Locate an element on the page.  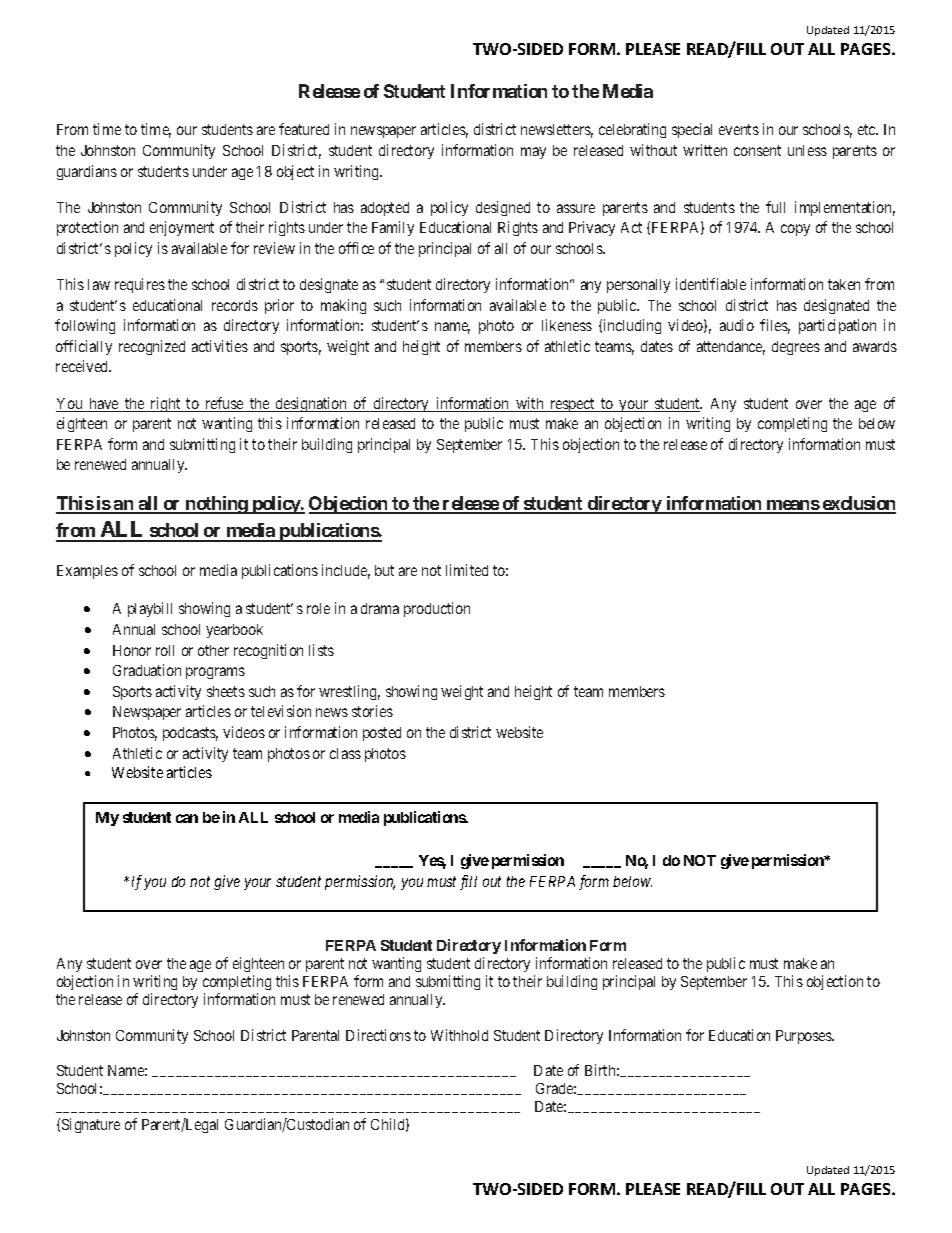
yearbook is located at coordinates (234, 631).
